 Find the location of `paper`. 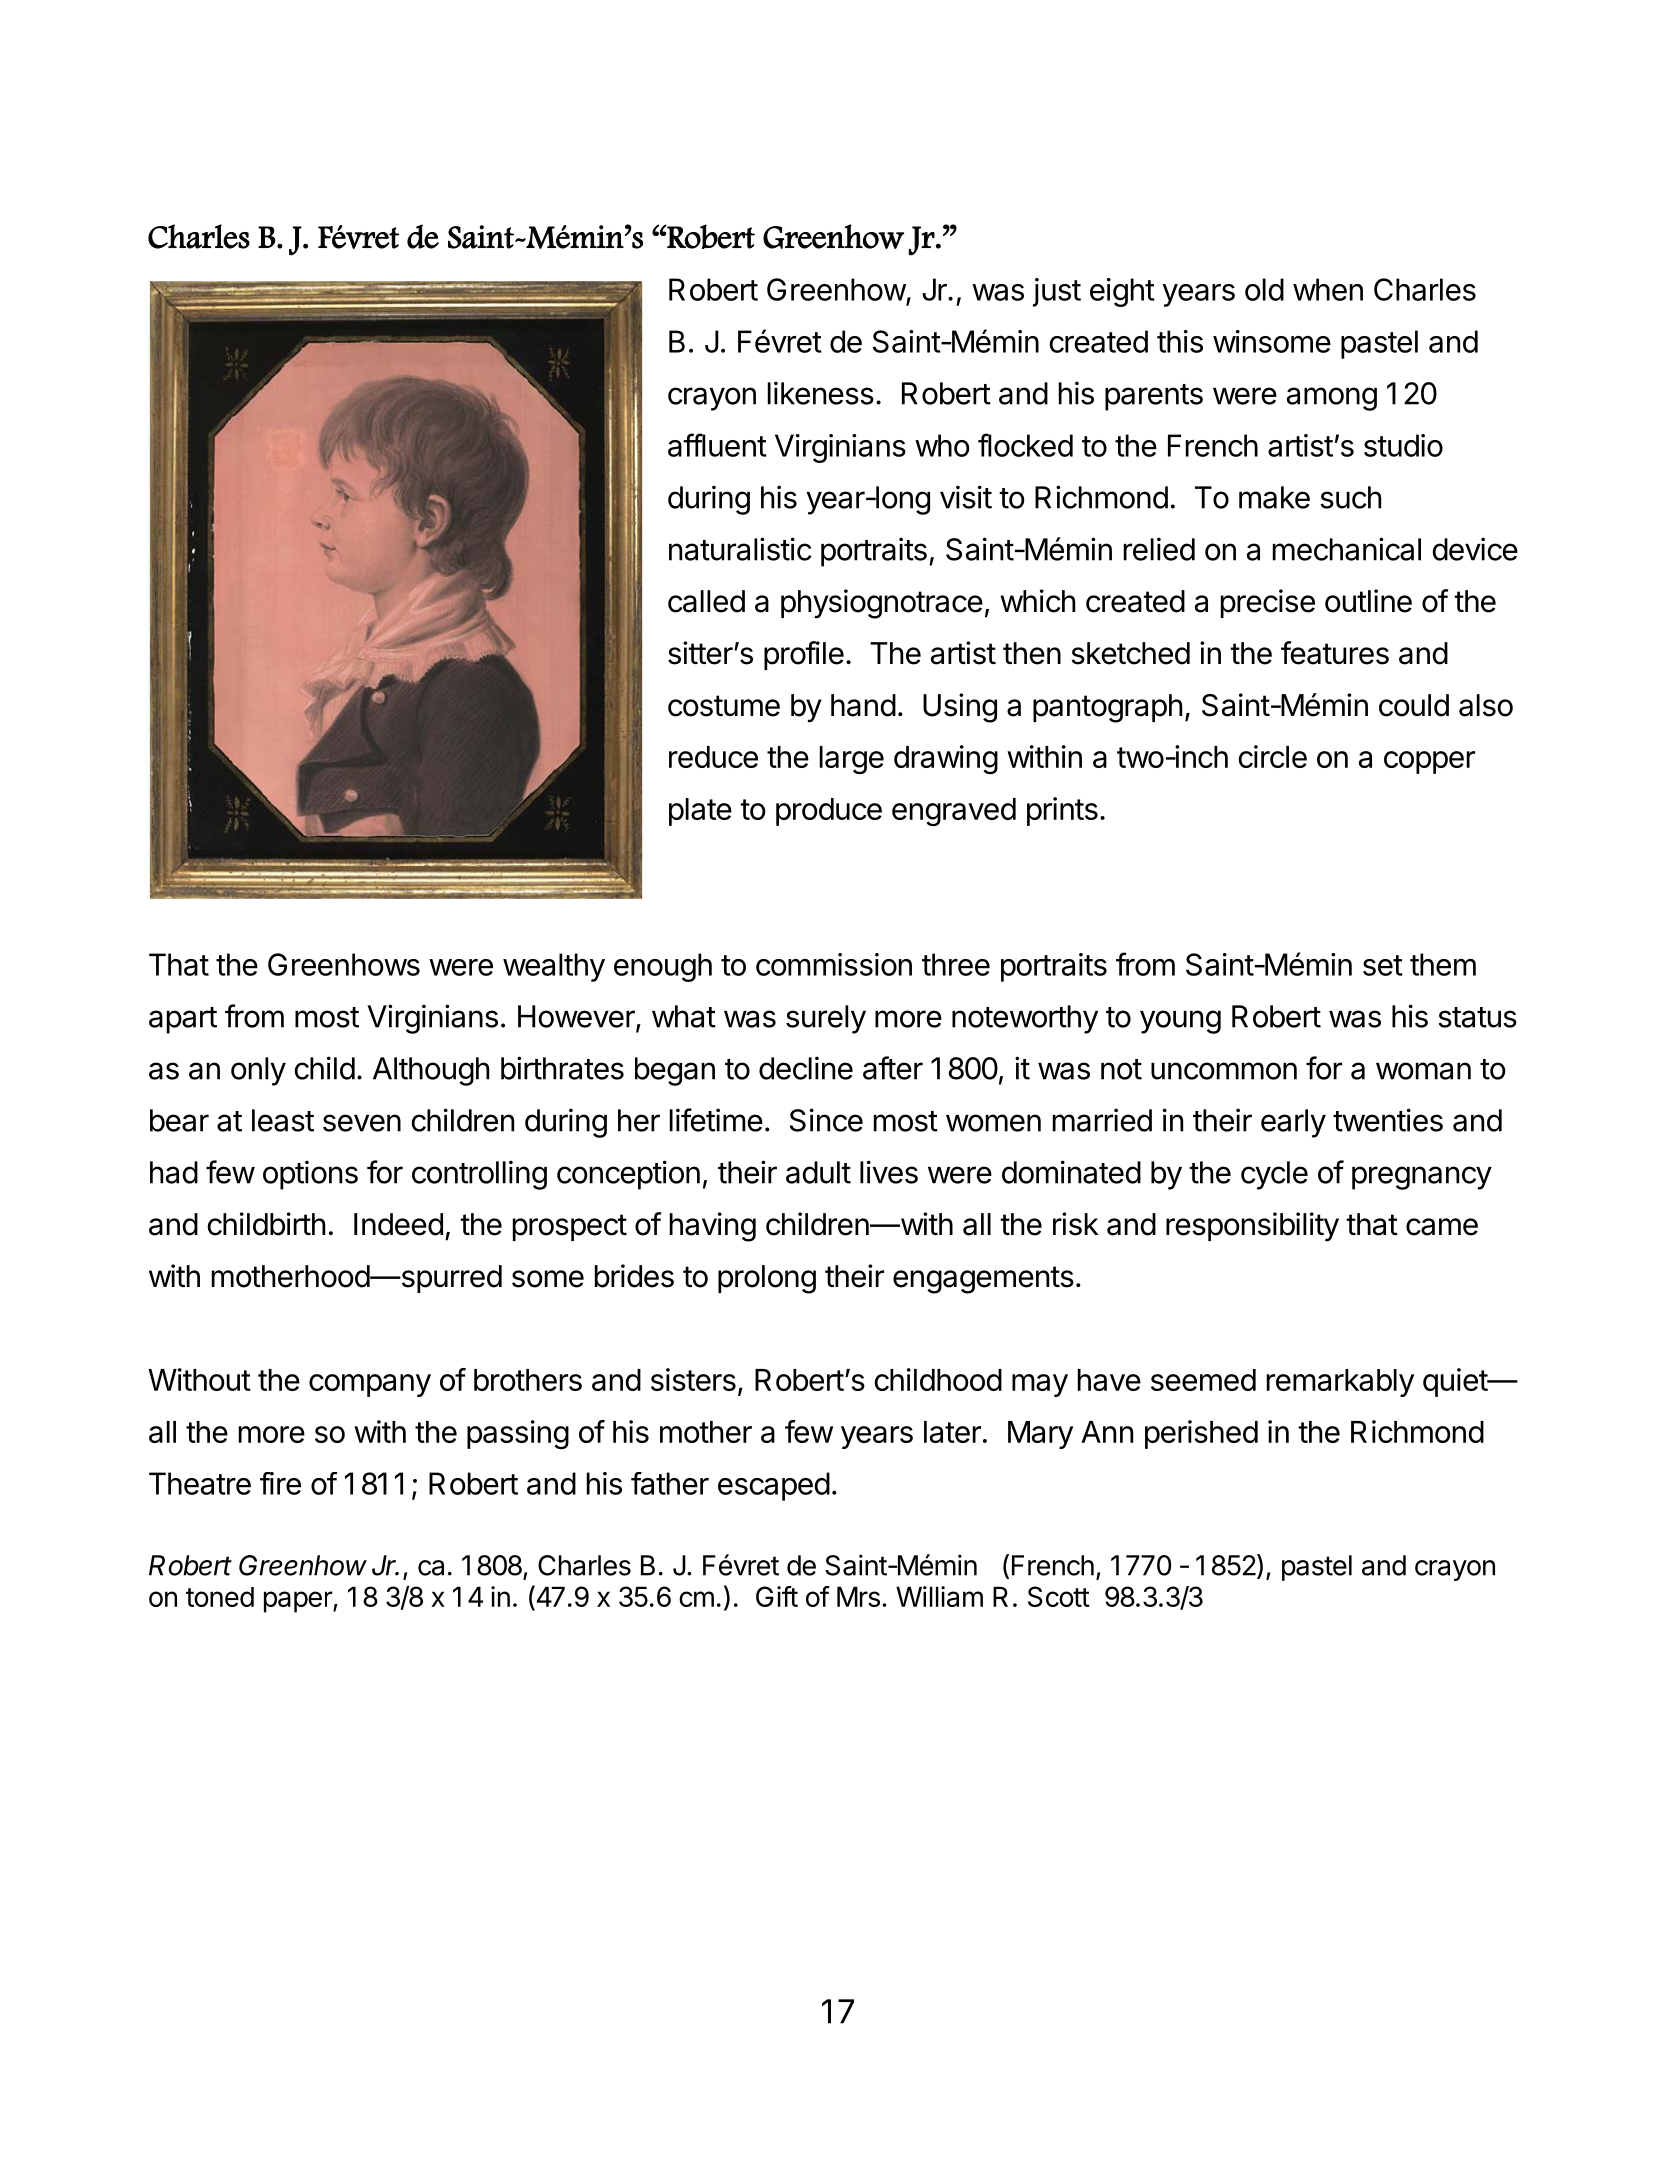

paper is located at coordinates (299, 1602).
